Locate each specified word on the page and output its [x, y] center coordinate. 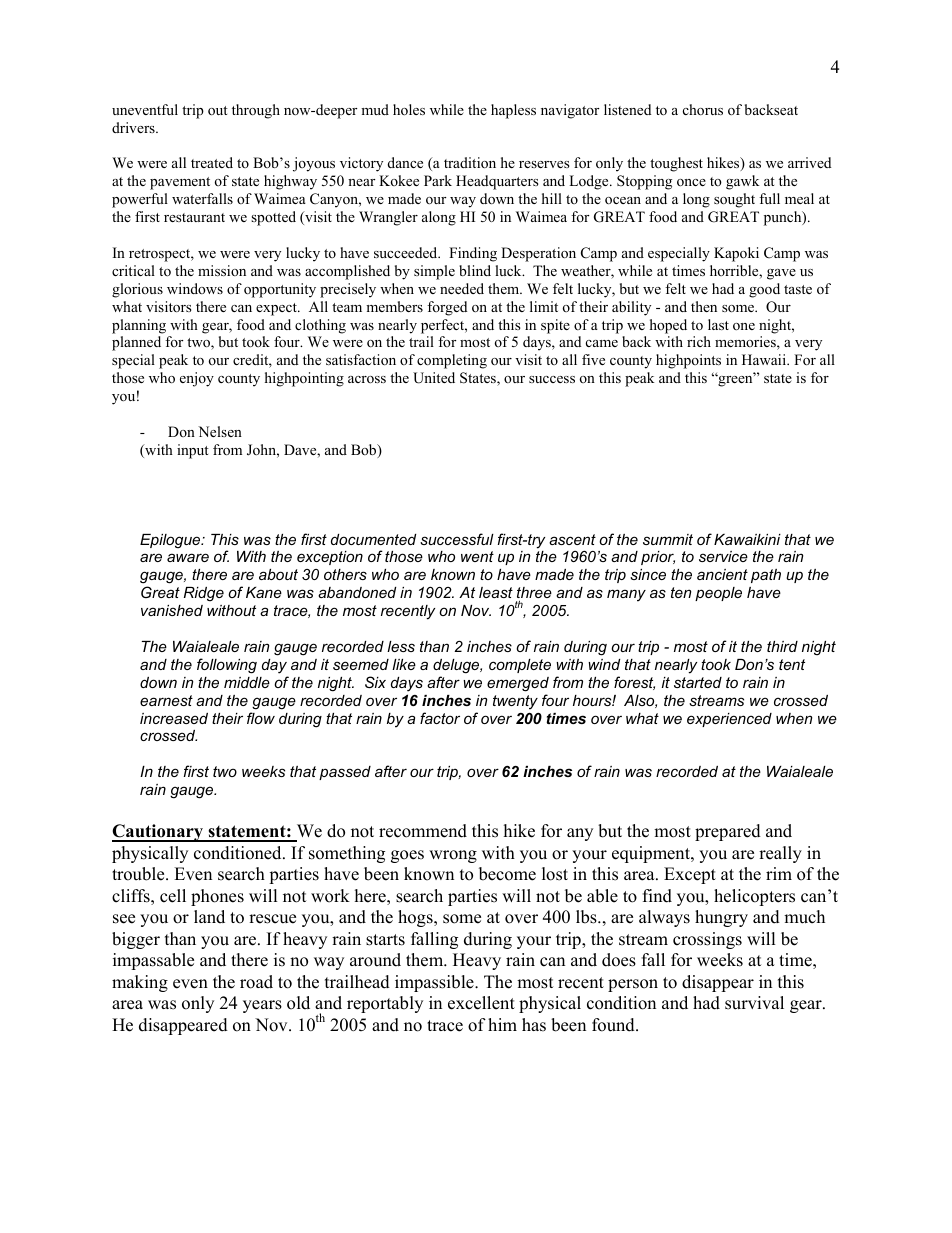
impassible [435, 983]
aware [188, 557]
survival [754, 1003]
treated [212, 162]
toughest [676, 164]
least [496, 592]
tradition [470, 162]
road [256, 982]
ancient [722, 574]
